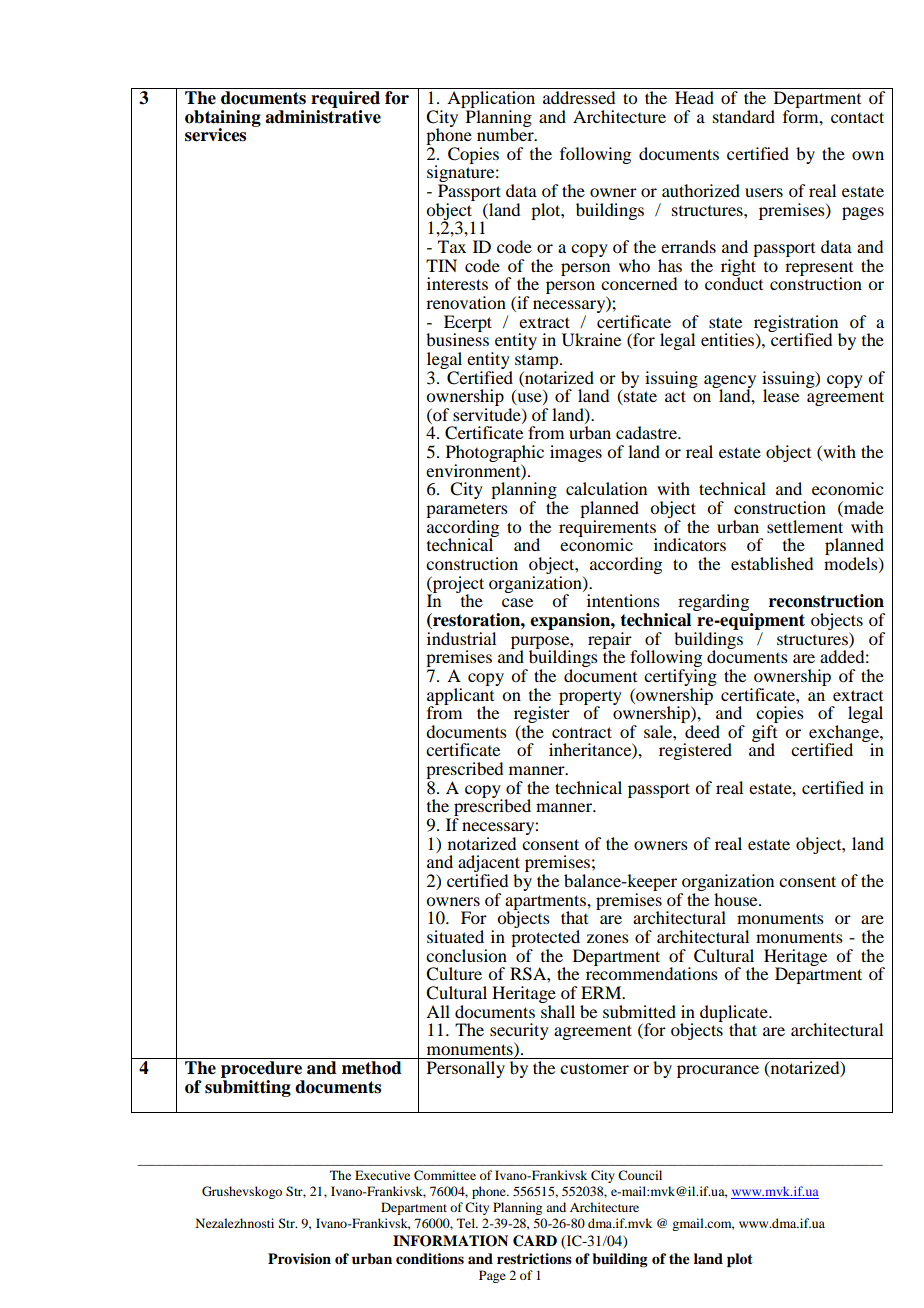 This document has height=1308, width=924. What do you see at coordinates (323, 115) in the document?
I see `administrative` at bounding box center [323, 115].
